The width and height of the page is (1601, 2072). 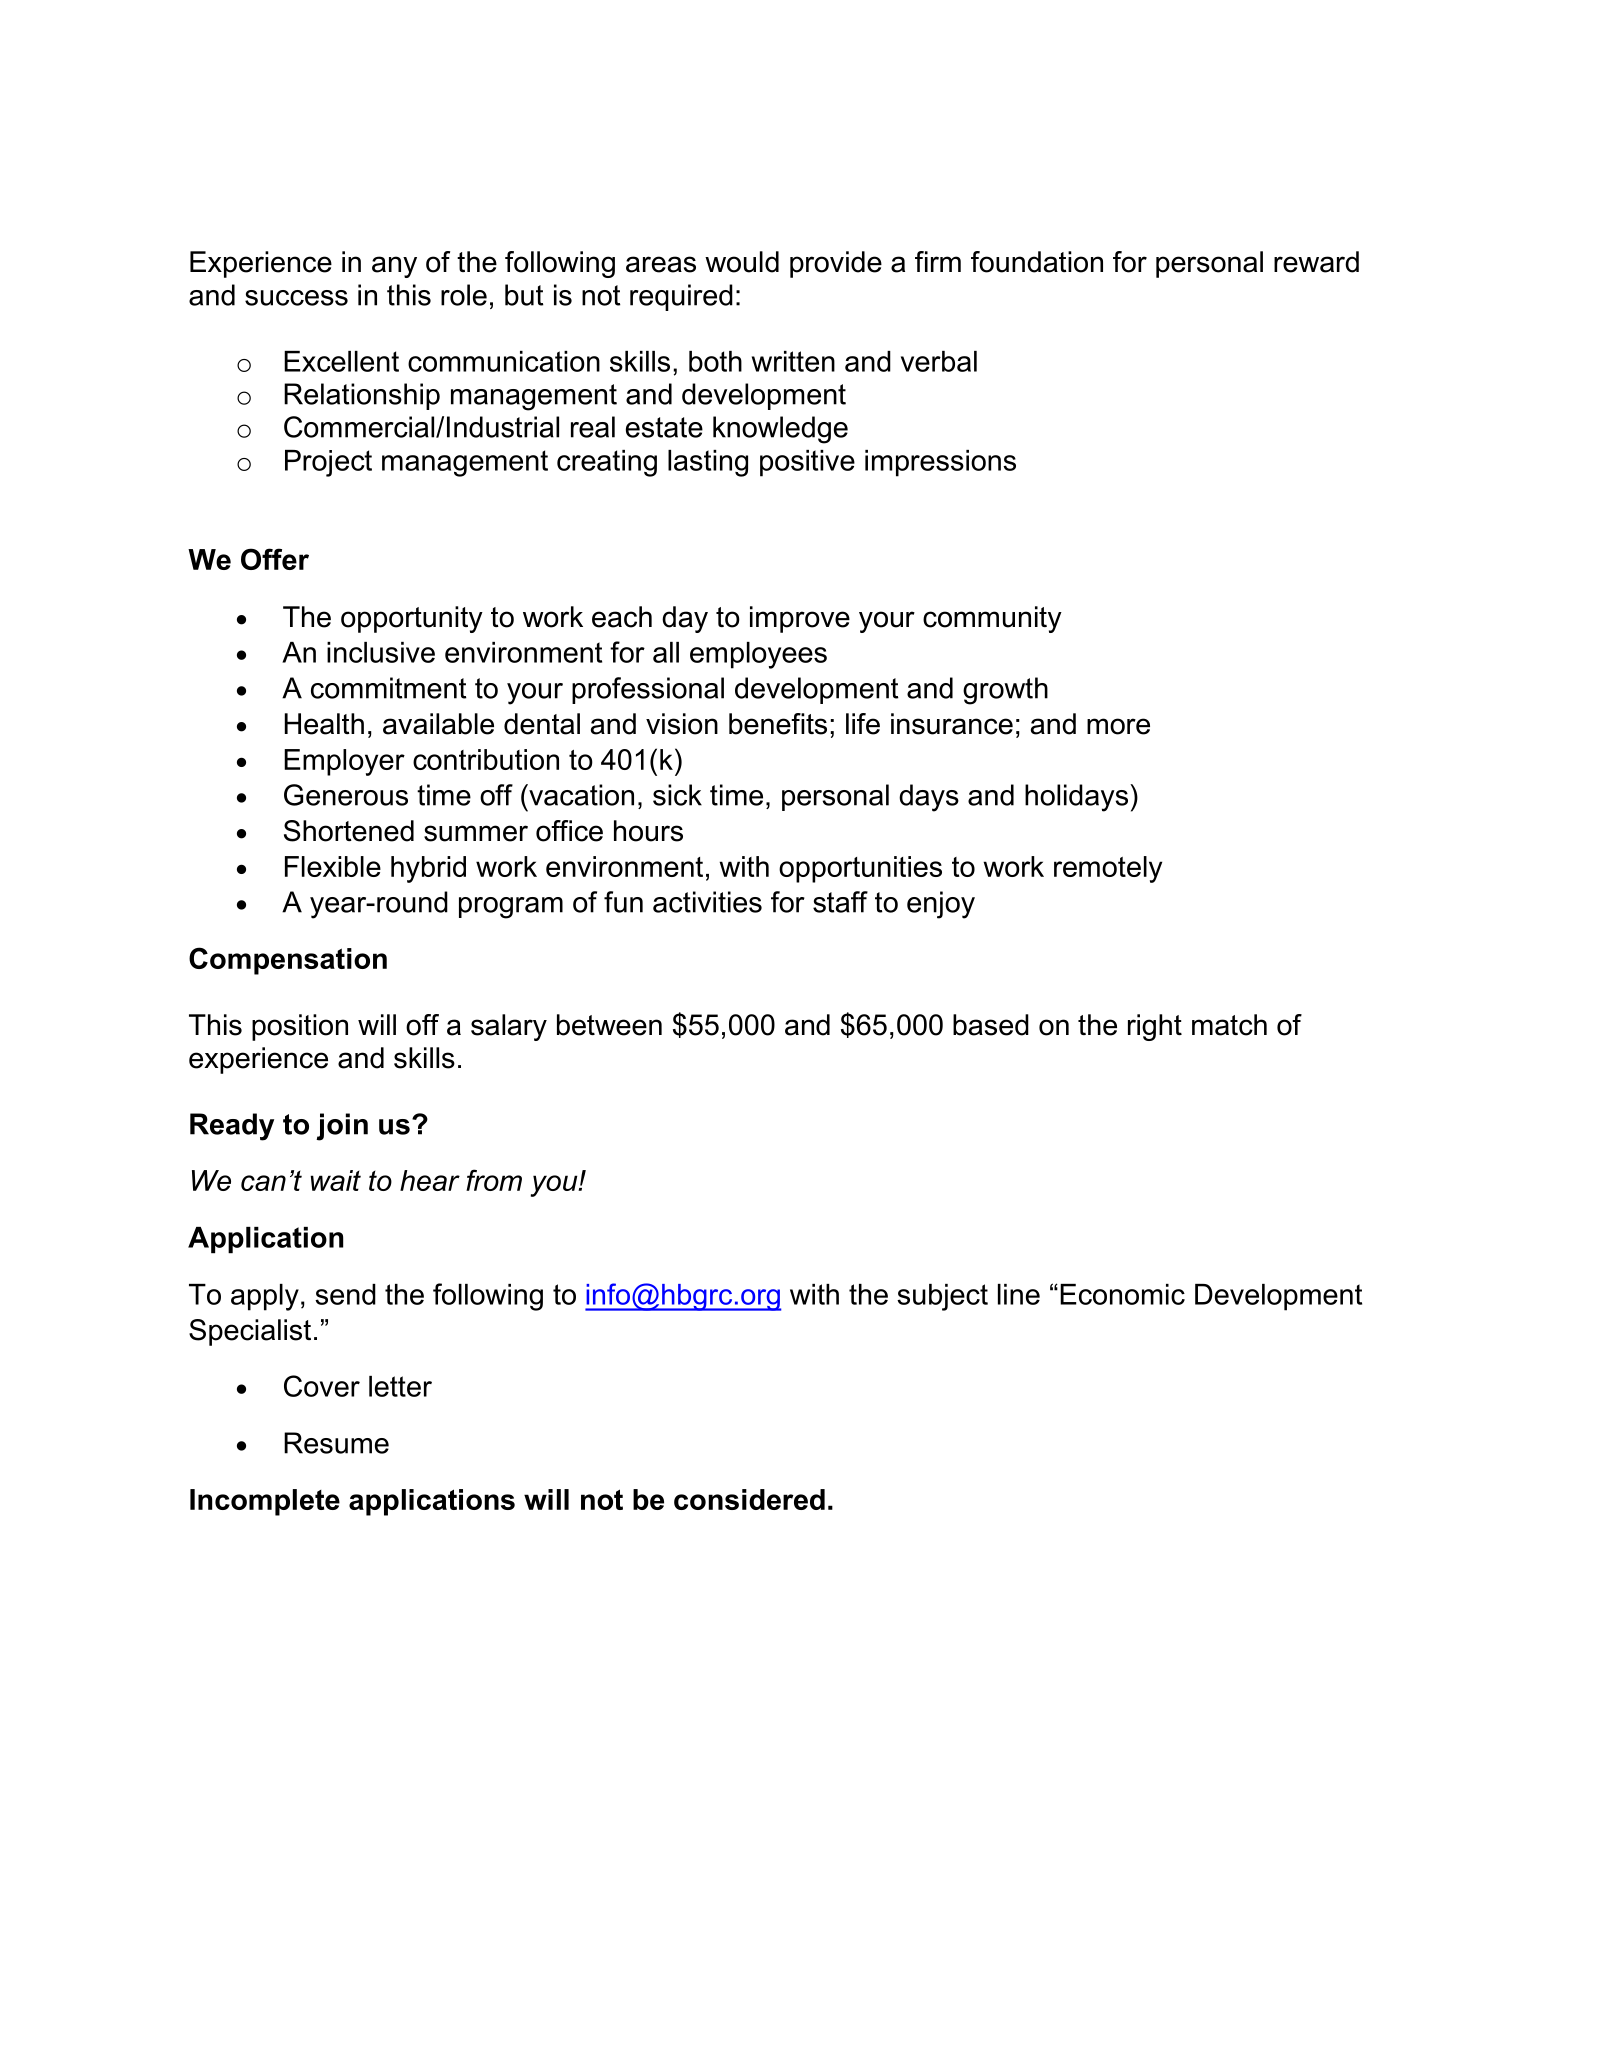 What do you see at coordinates (1122, 1294) in the page?
I see `Economic` at bounding box center [1122, 1294].
